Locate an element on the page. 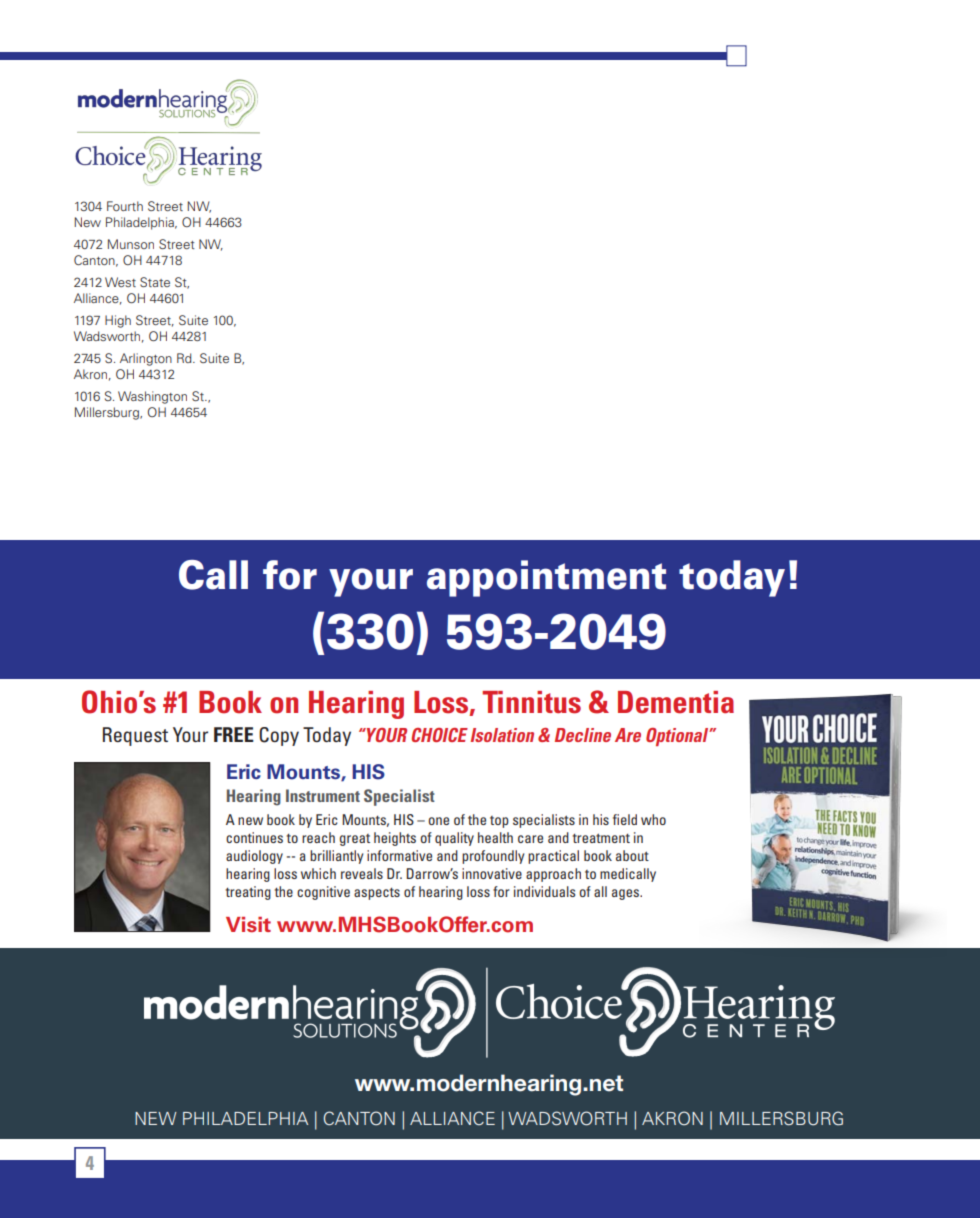 This document has width=980, height=1218. treating is located at coordinates (248, 893).
